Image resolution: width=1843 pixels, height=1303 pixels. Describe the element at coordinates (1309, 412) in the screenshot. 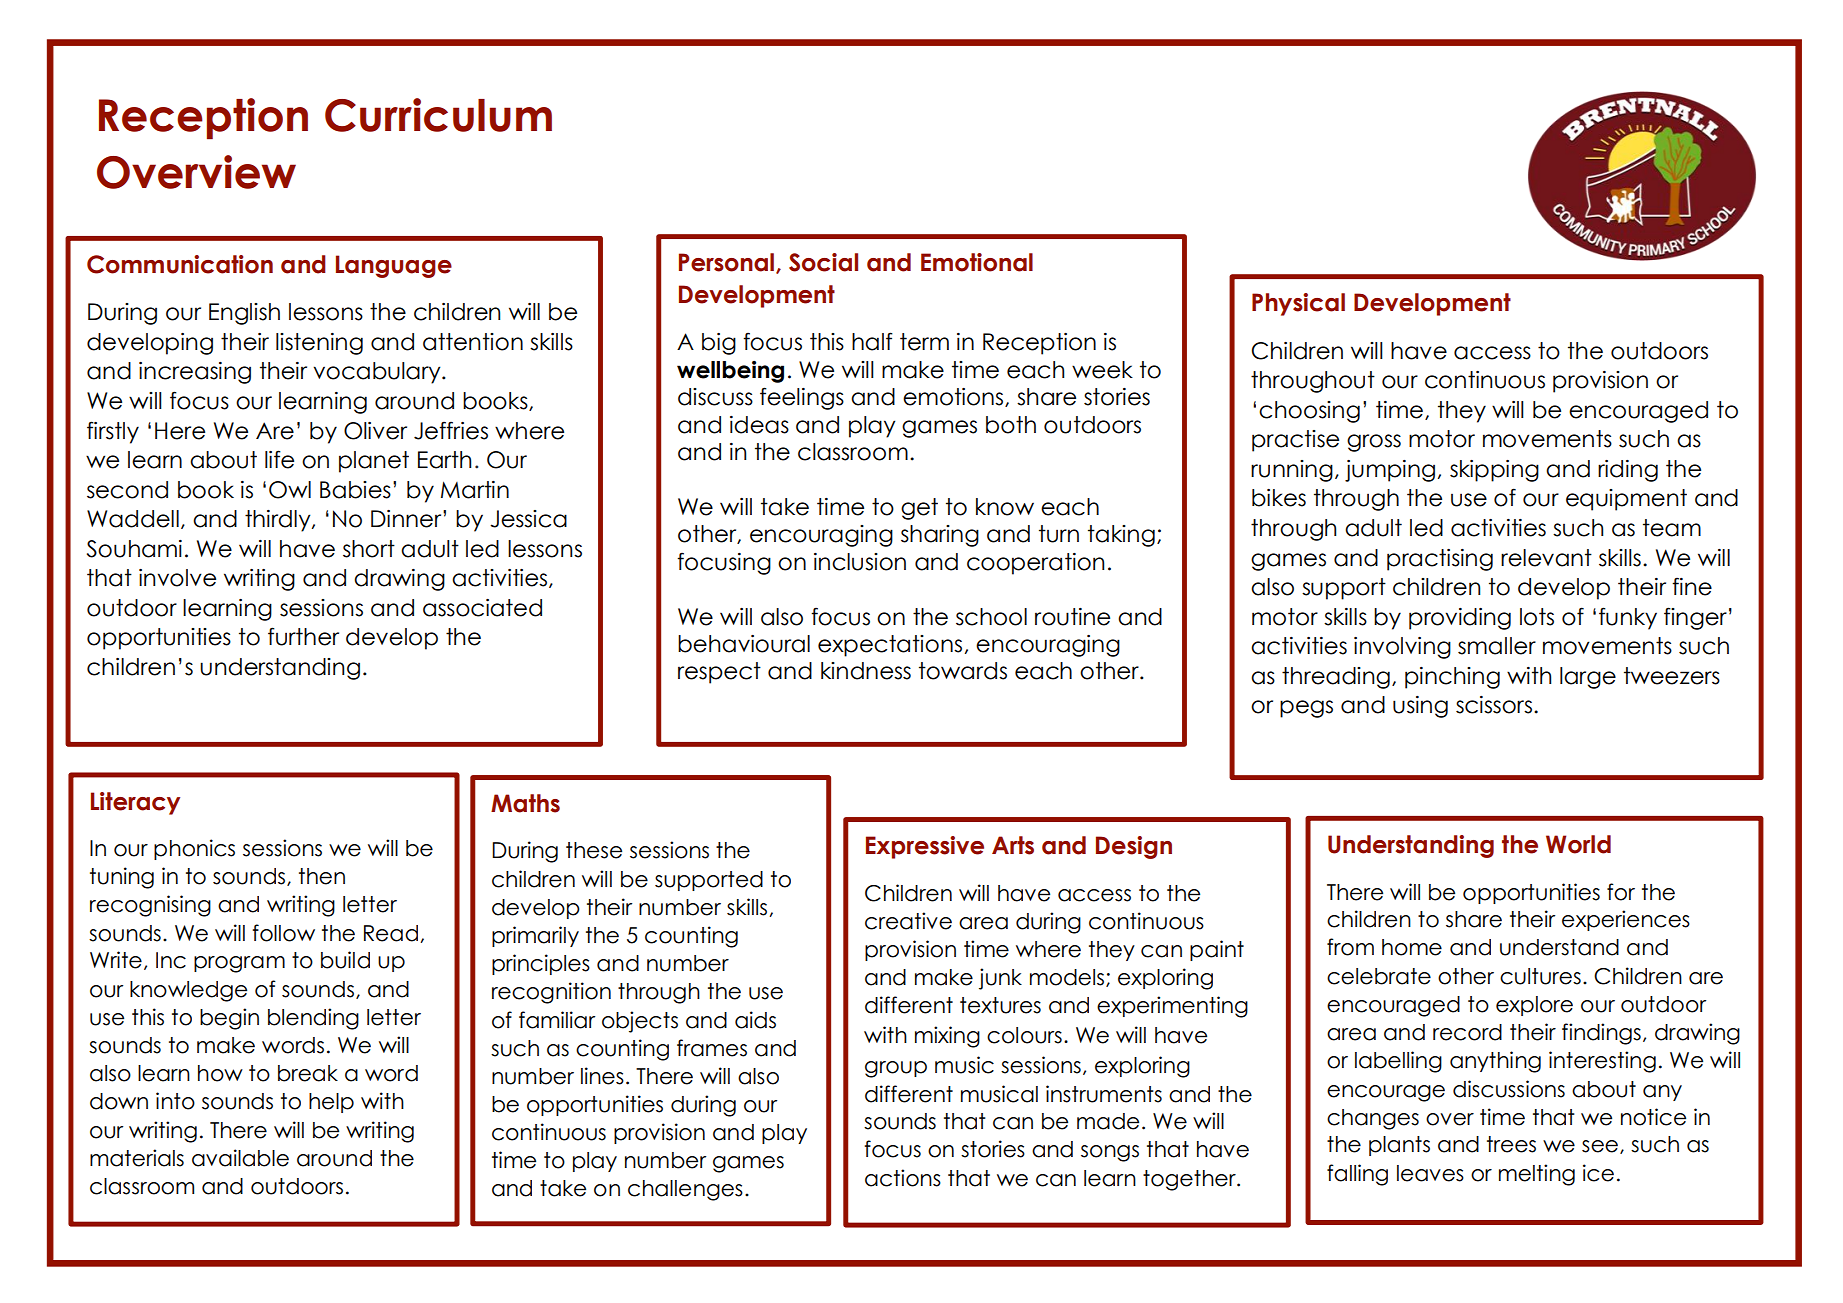

I see `choosing` at that location.
